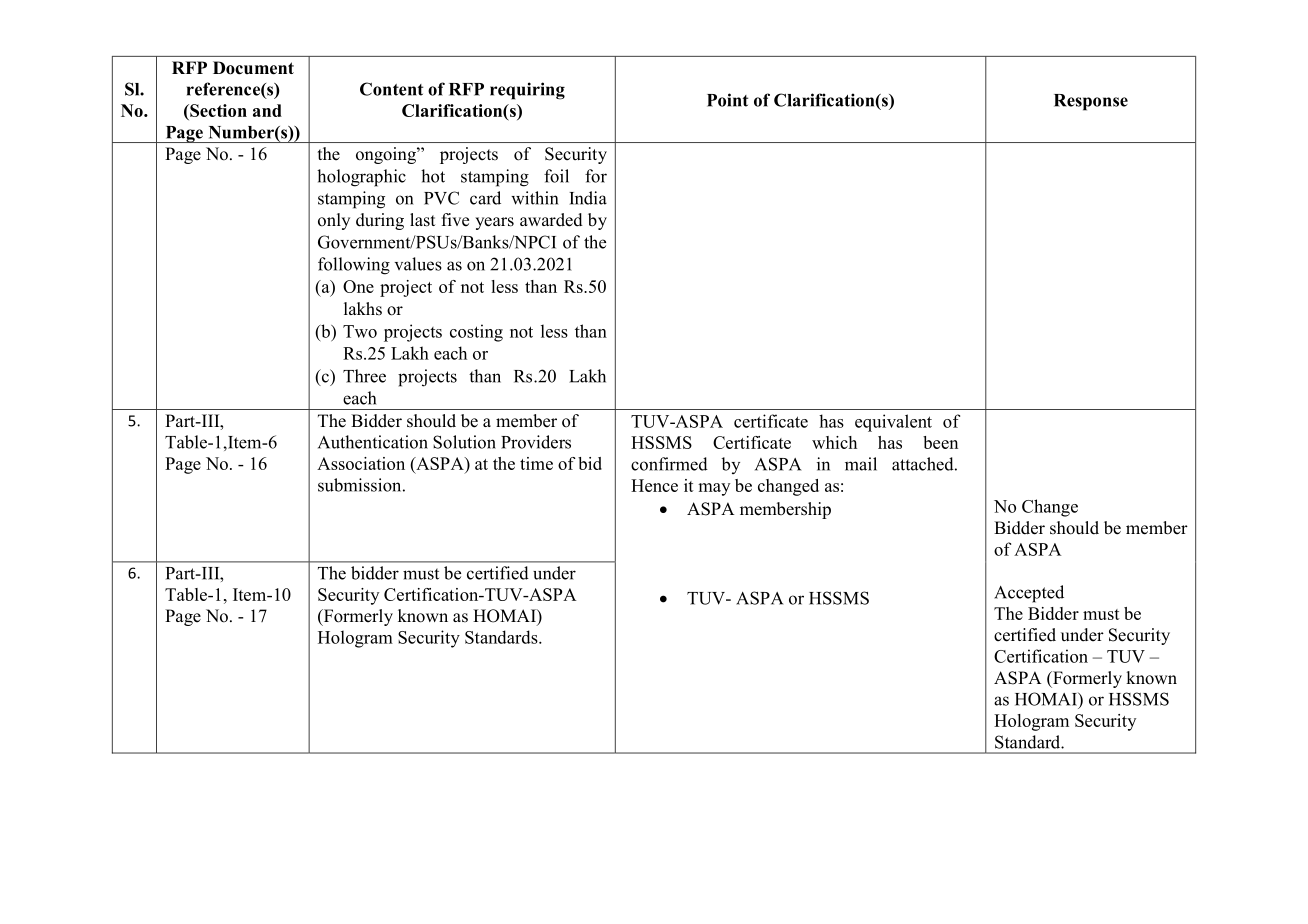 Image resolution: width=1308 pixels, height=924 pixels. I want to click on may, so click(714, 489).
